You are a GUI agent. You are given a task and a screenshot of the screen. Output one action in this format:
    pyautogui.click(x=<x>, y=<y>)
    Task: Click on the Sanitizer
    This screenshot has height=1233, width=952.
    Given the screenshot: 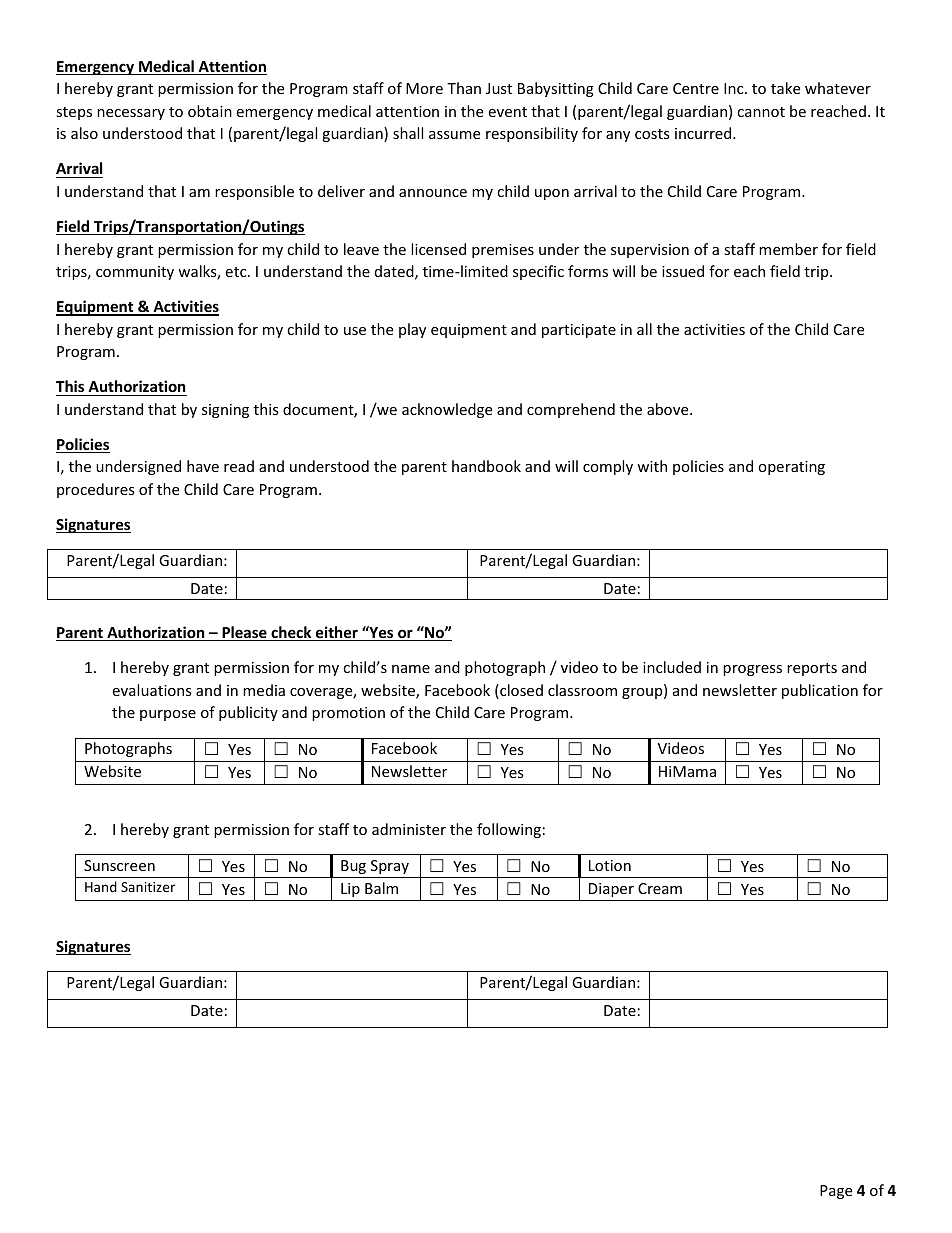 What is the action you would take?
    pyautogui.click(x=148, y=887)
